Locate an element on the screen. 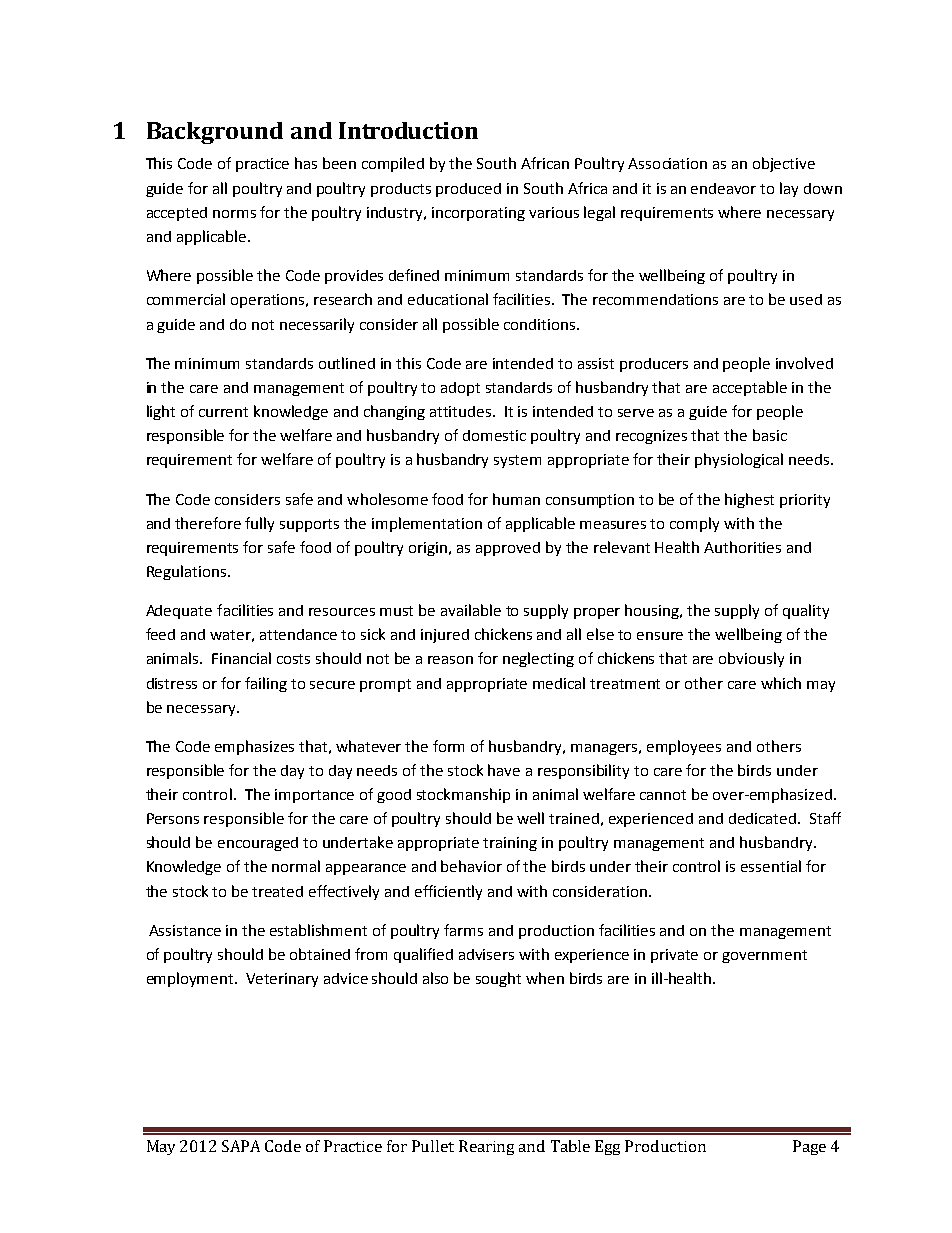  system is located at coordinates (517, 461).
